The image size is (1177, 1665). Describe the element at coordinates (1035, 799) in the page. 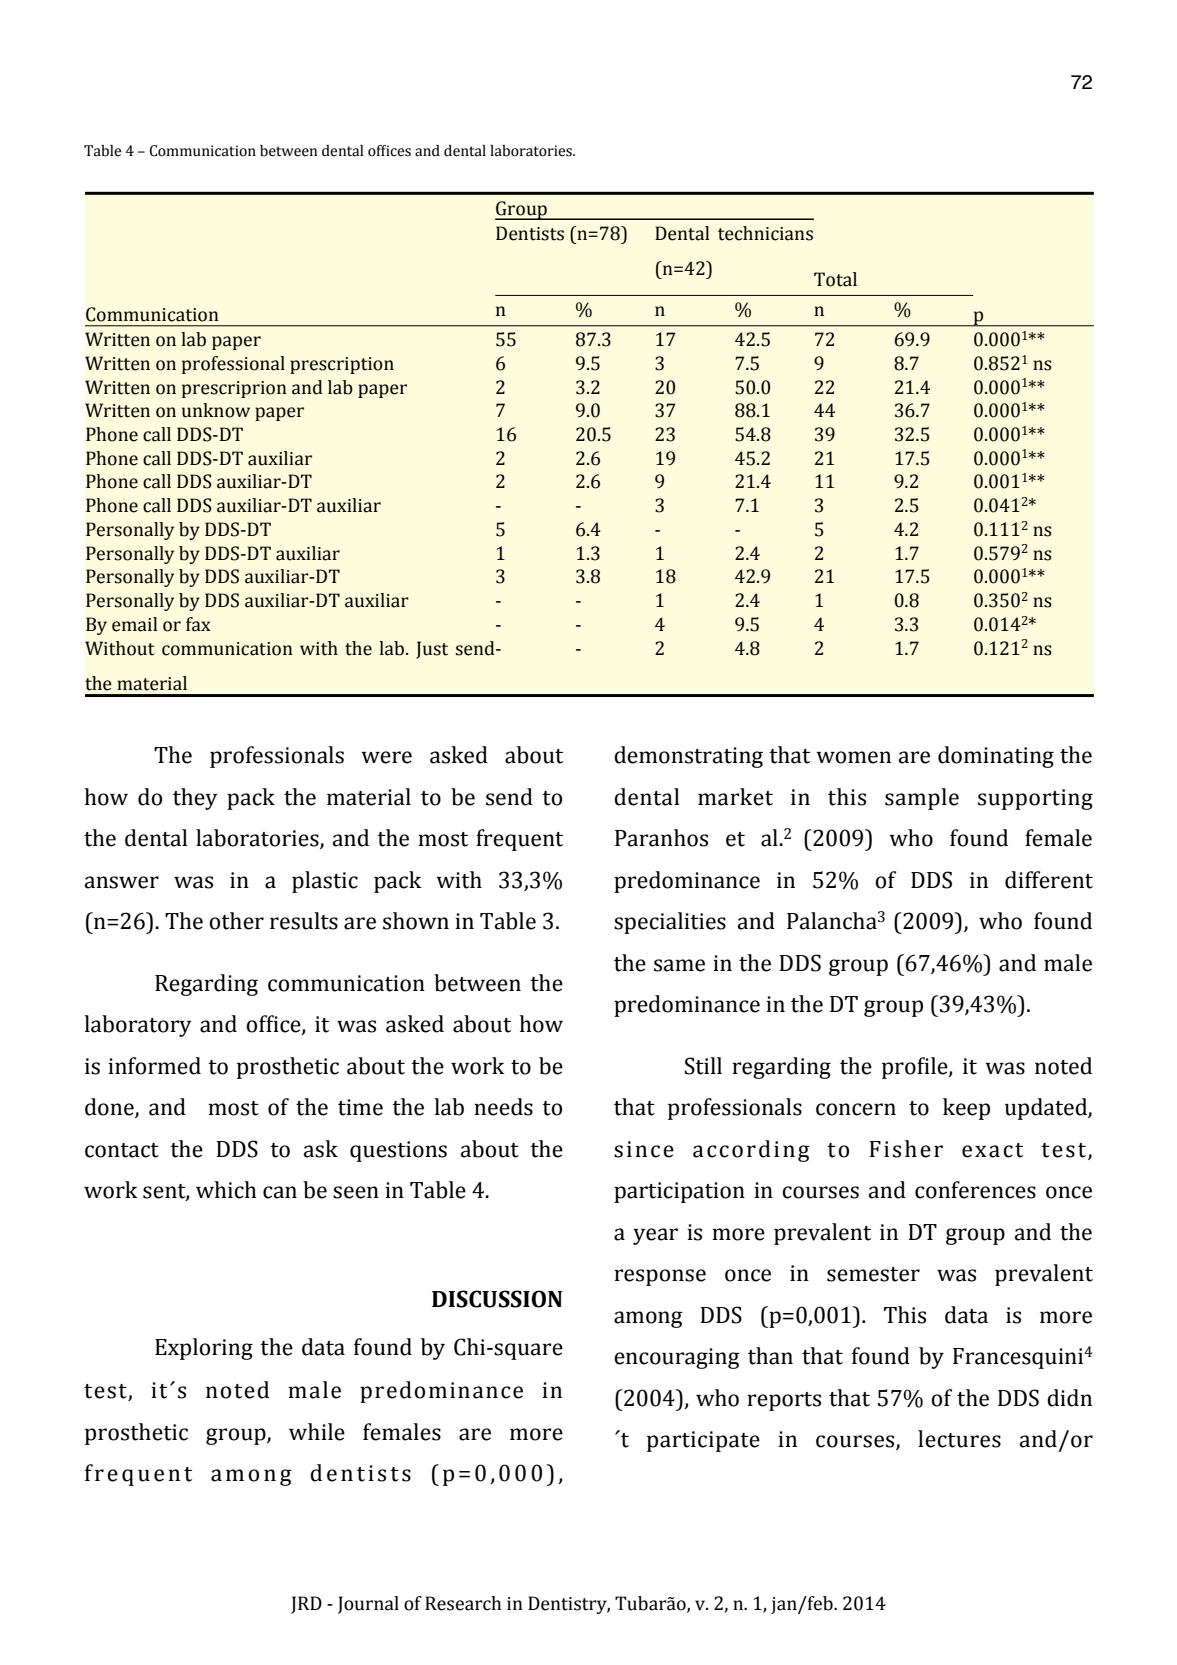

I see `supporting` at that location.
